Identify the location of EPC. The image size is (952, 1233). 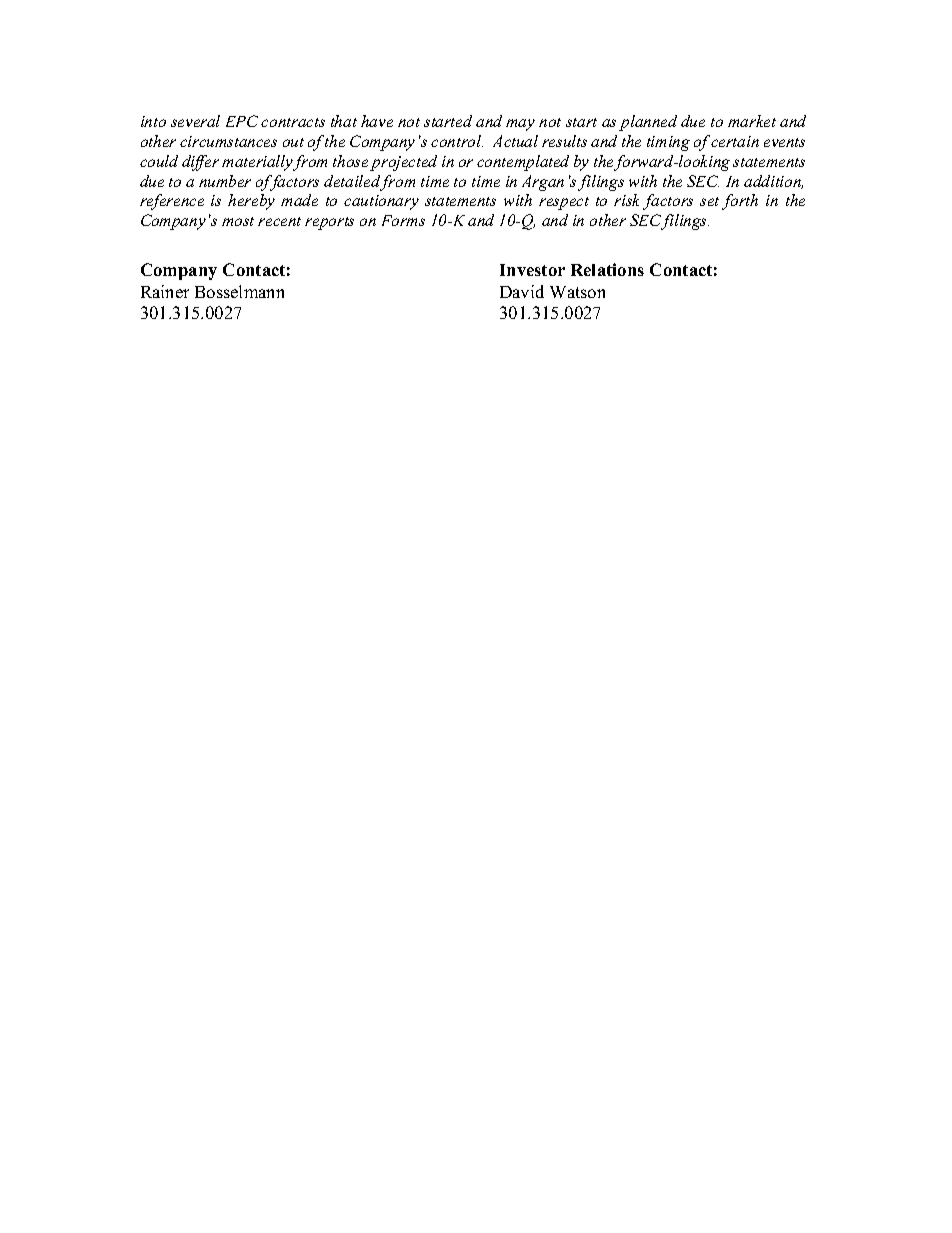
(242, 121).
